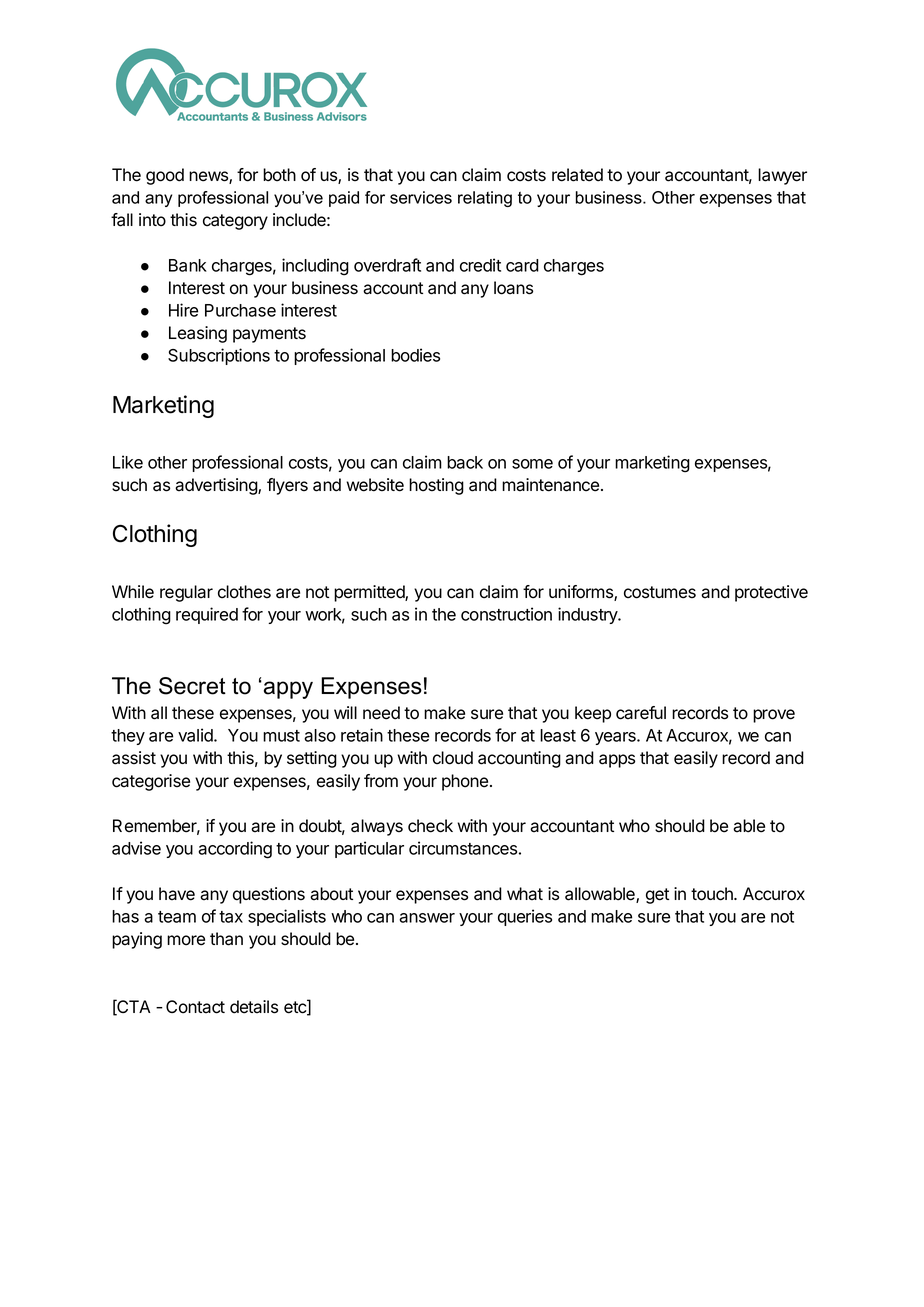 The height and width of the screenshot is (1307, 924). Describe the element at coordinates (465, 462) in the screenshot. I see `back` at that location.
